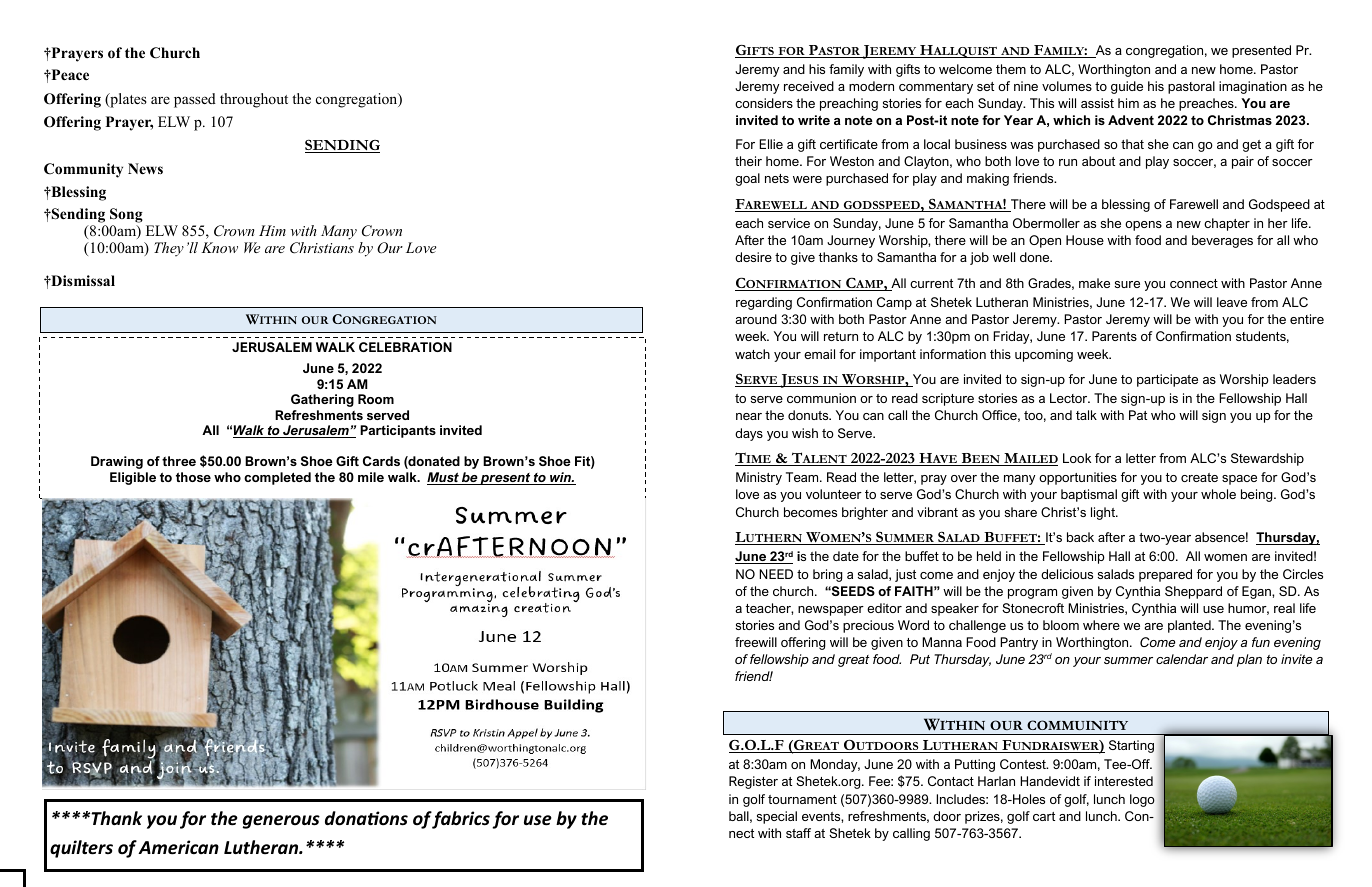  What do you see at coordinates (868, 626) in the screenshot?
I see `precious` at bounding box center [868, 626].
